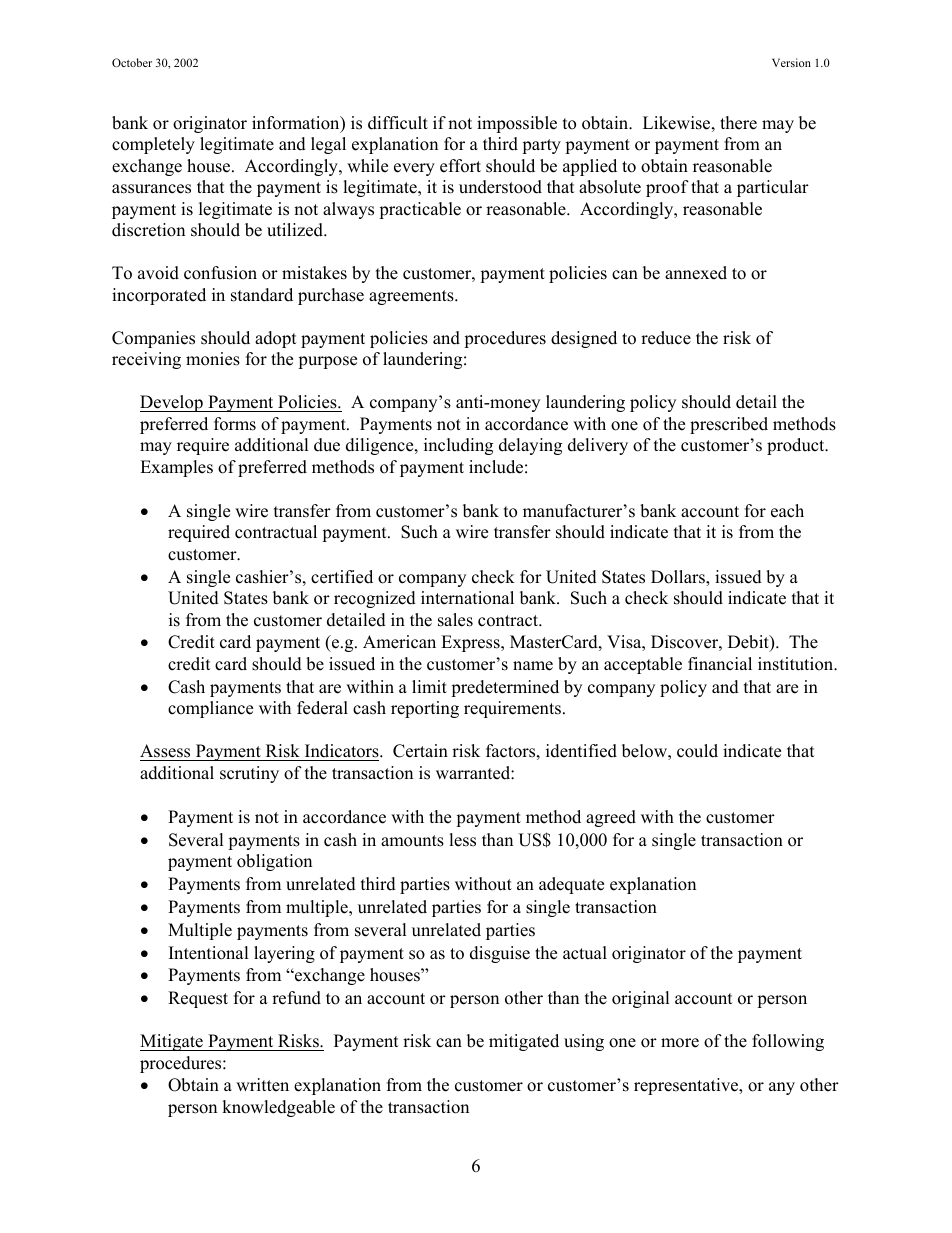  What do you see at coordinates (412, 297) in the screenshot?
I see `agreements` at bounding box center [412, 297].
